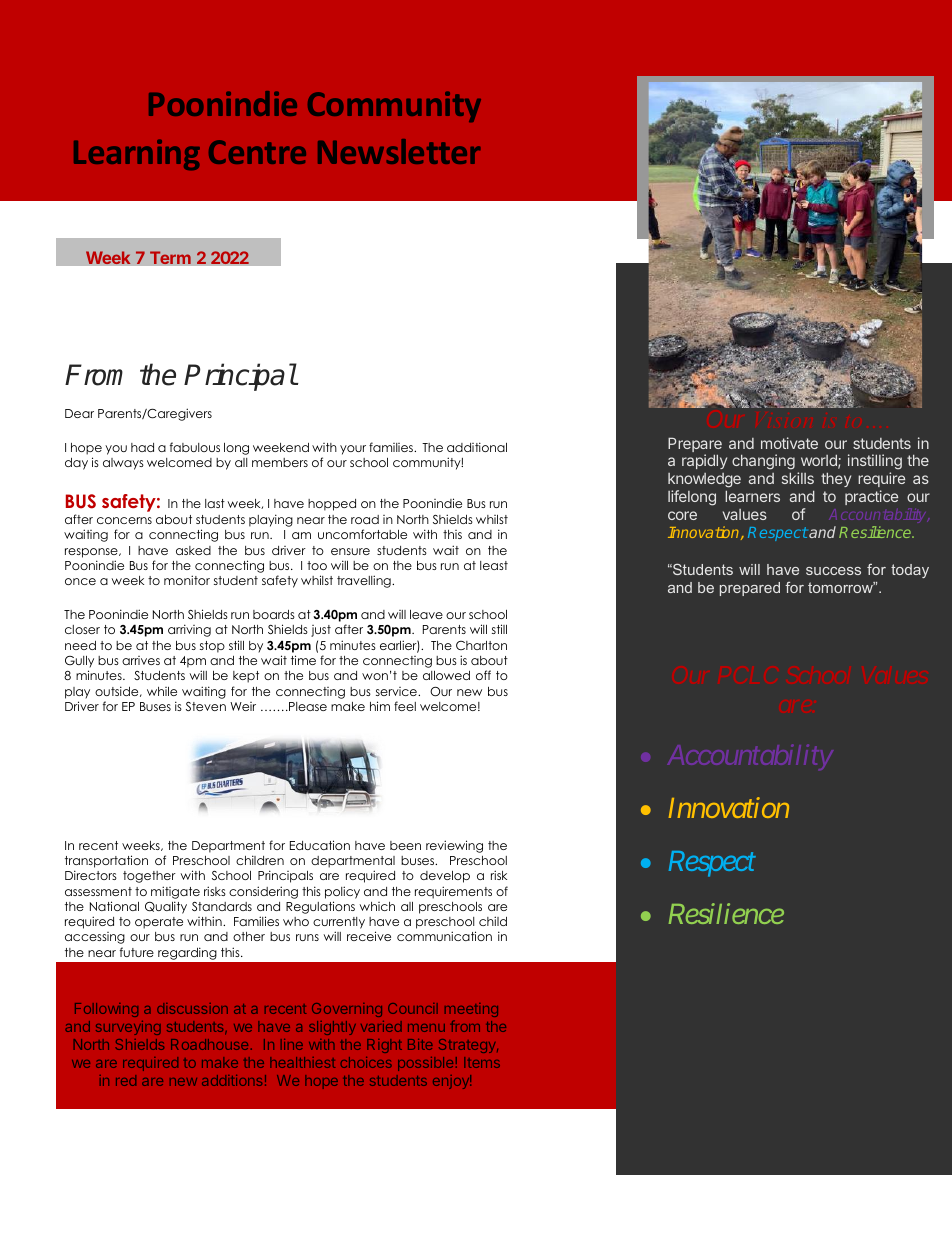 The image size is (952, 1233). What do you see at coordinates (405, 706) in the document?
I see `feel` at bounding box center [405, 706].
